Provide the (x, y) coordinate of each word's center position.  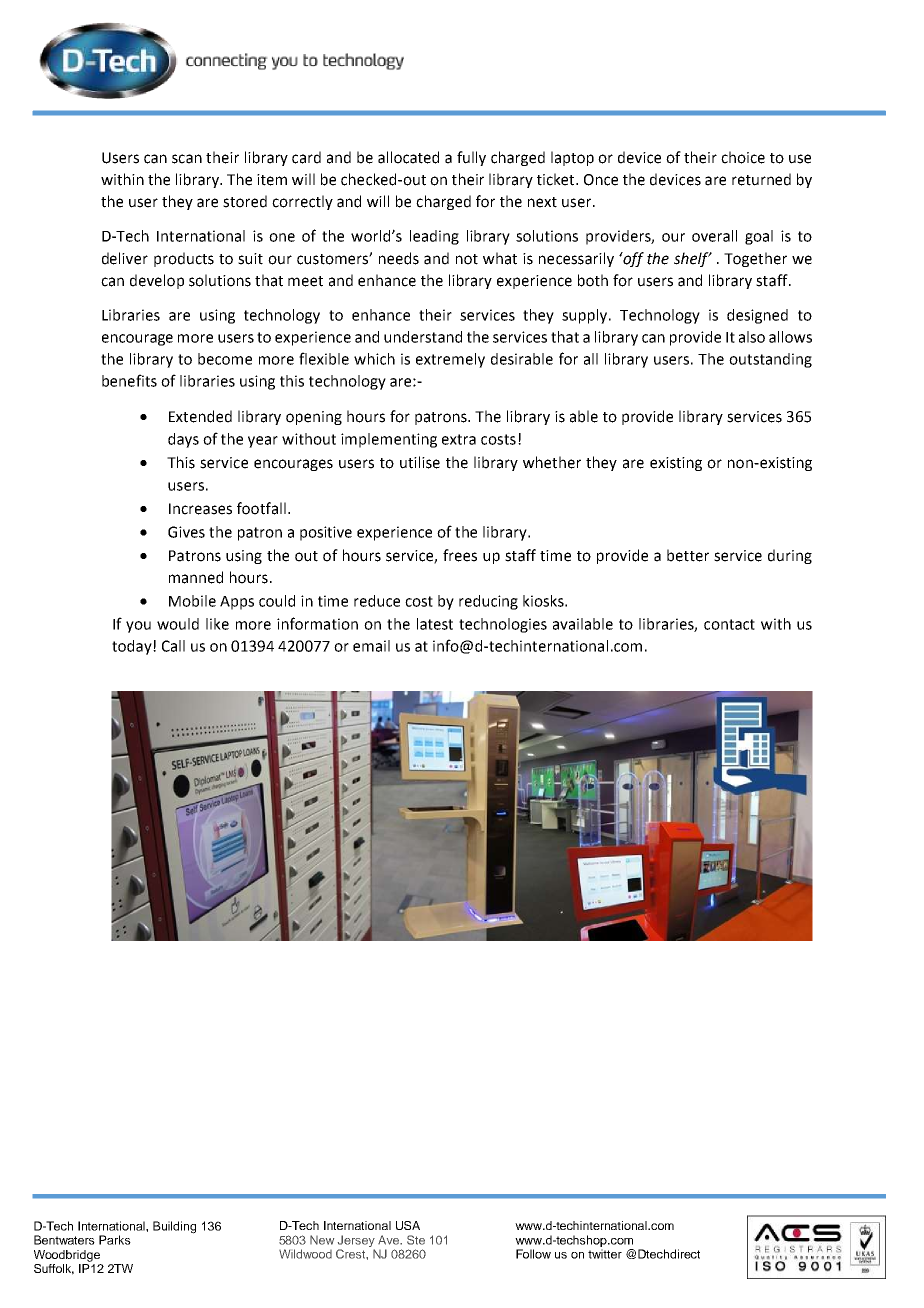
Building (174, 1227)
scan (187, 159)
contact (729, 624)
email (371, 646)
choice (743, 157)
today (133, 647)
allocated (408, 157)
